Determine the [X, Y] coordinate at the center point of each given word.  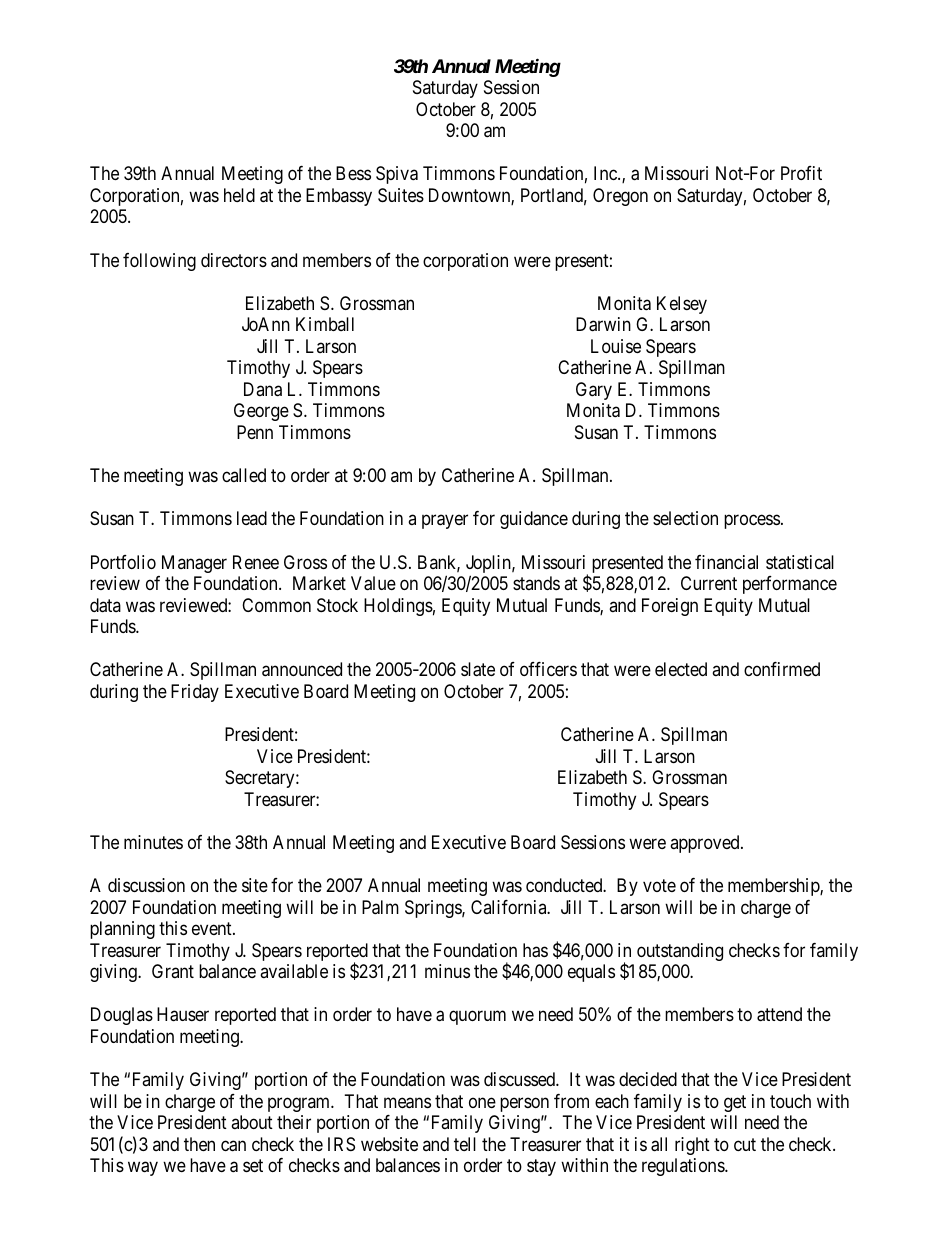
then [199, 1144]
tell [465, 1144]
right [692, 1146]
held [239, 195]
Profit [801, 173]
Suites [401, 195]
